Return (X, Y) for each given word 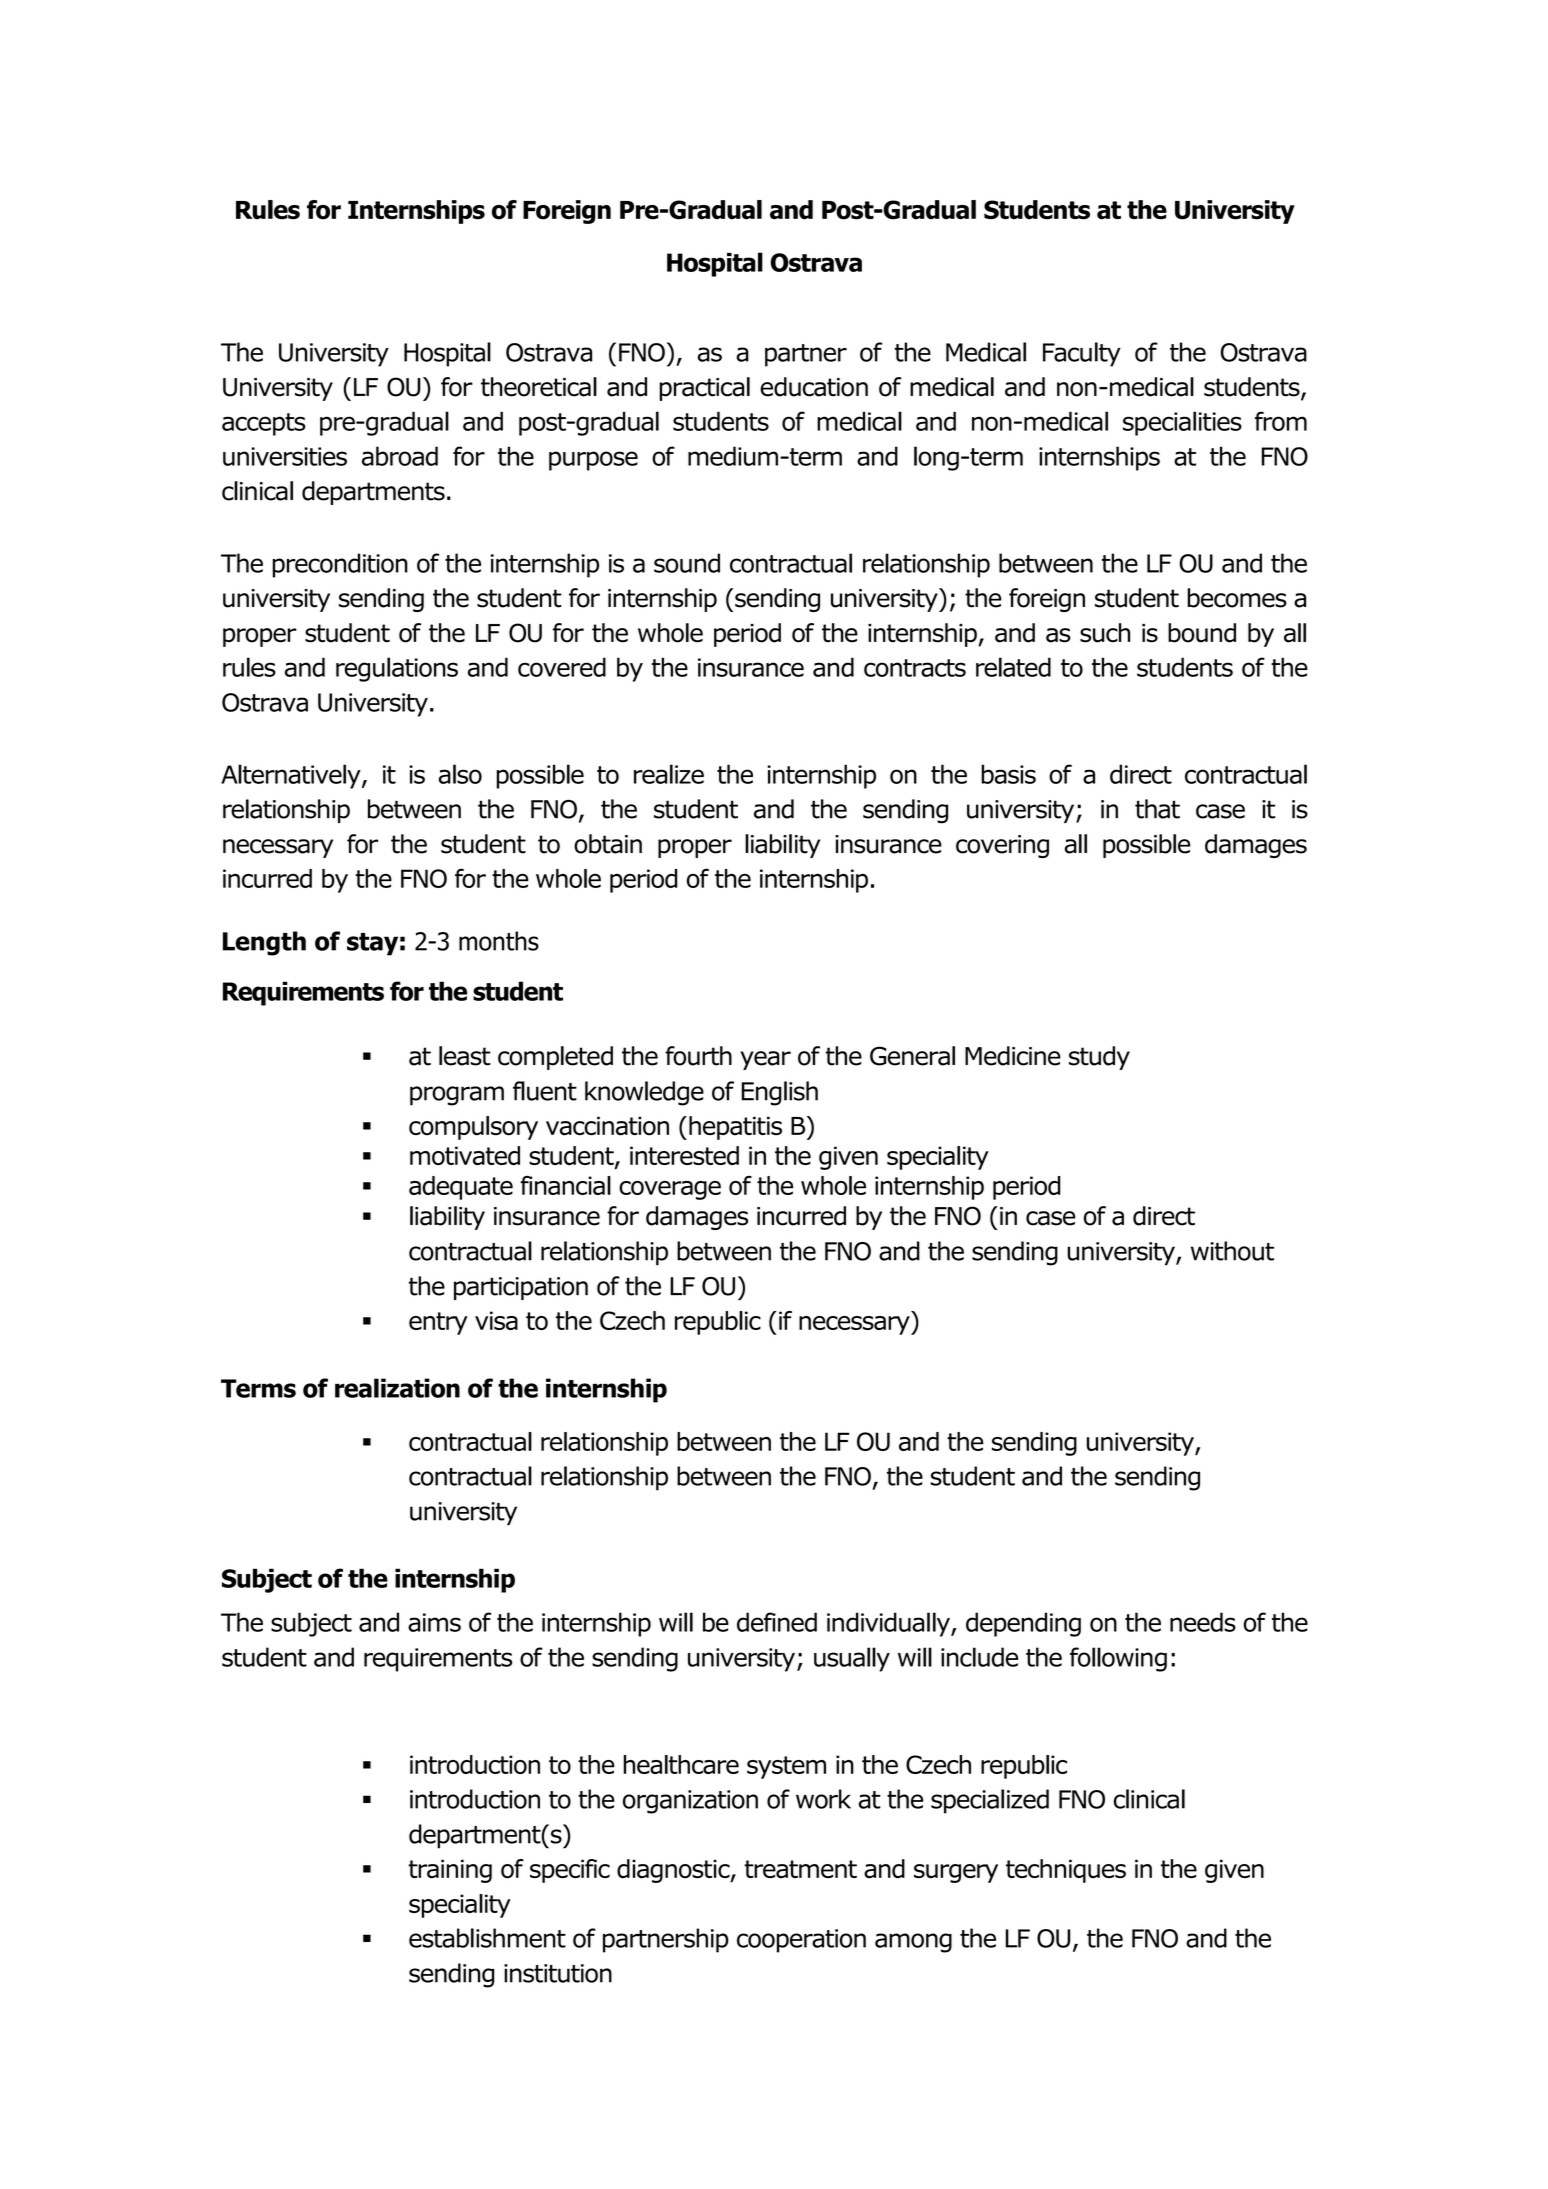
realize (669, 774)
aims (434, 1622)
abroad (400, 456)
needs (1203, 1622)
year (765, 1060)
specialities (1182, 423)
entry (438, 1323)
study (1099, 1058)
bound (1202, 633)
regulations (397, 669)
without (1232, 1251)
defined (777, 1622)
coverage (670, 1190)
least (465, 1056)
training (450, 1871)
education (814, 387)
